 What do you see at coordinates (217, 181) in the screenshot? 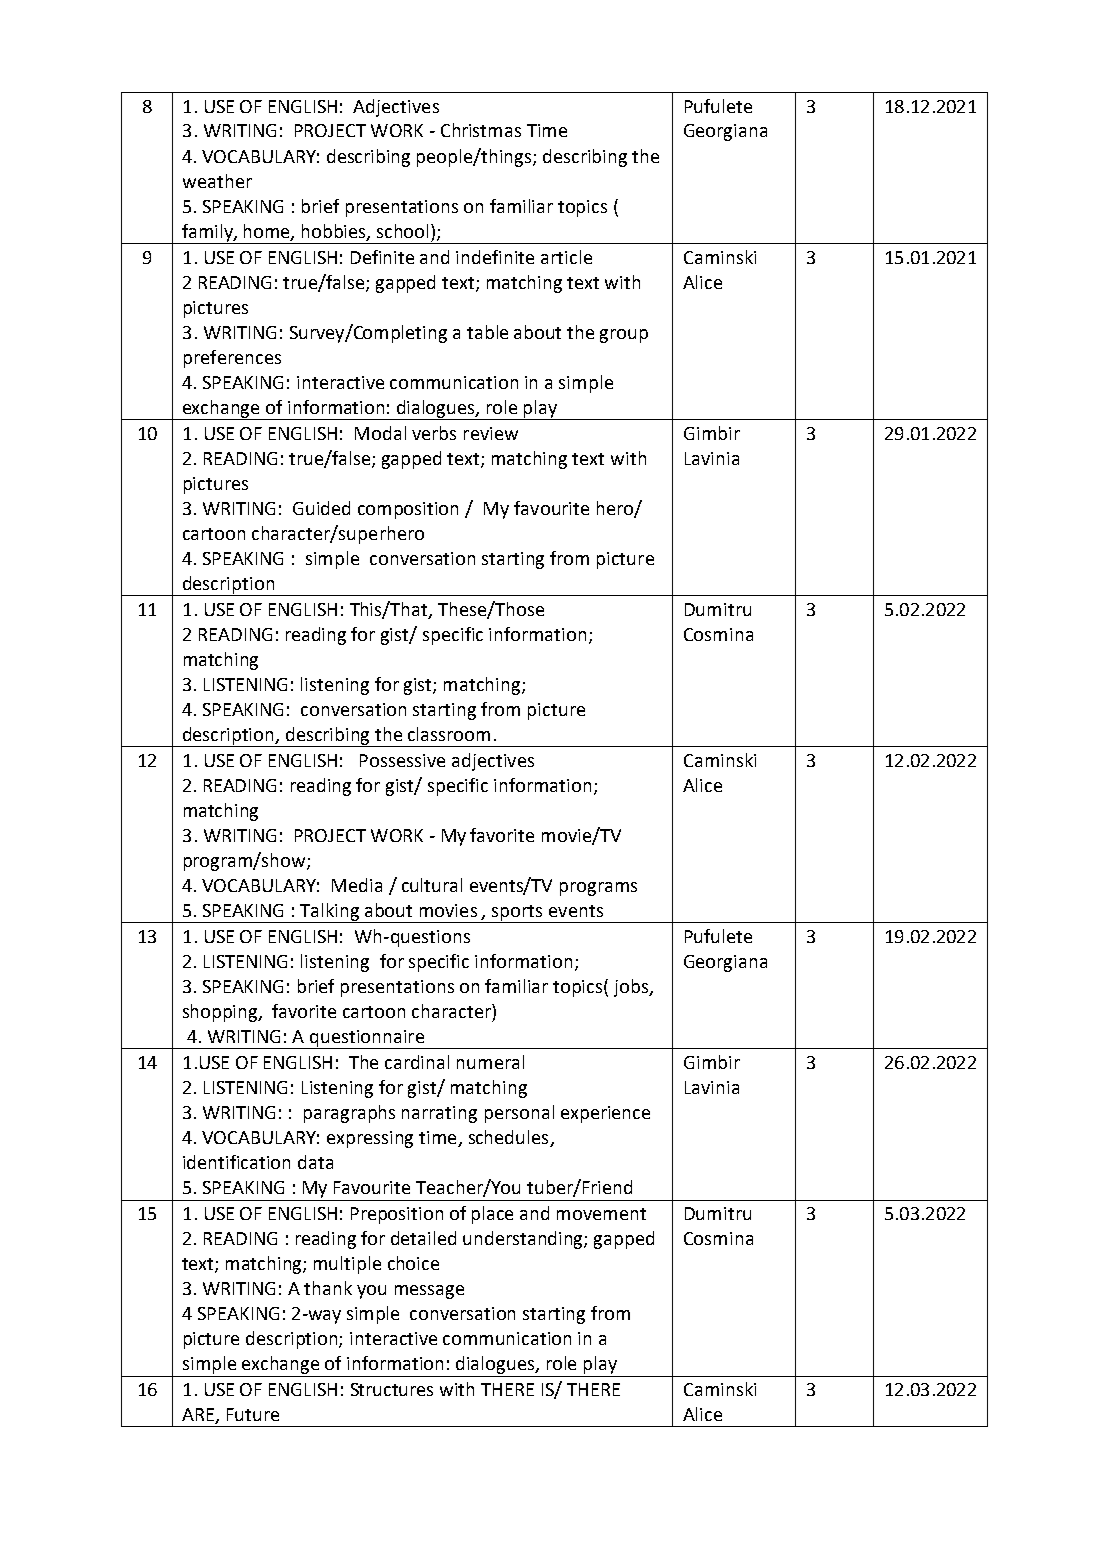
I see `weather` at bounding box center [217, 181].
